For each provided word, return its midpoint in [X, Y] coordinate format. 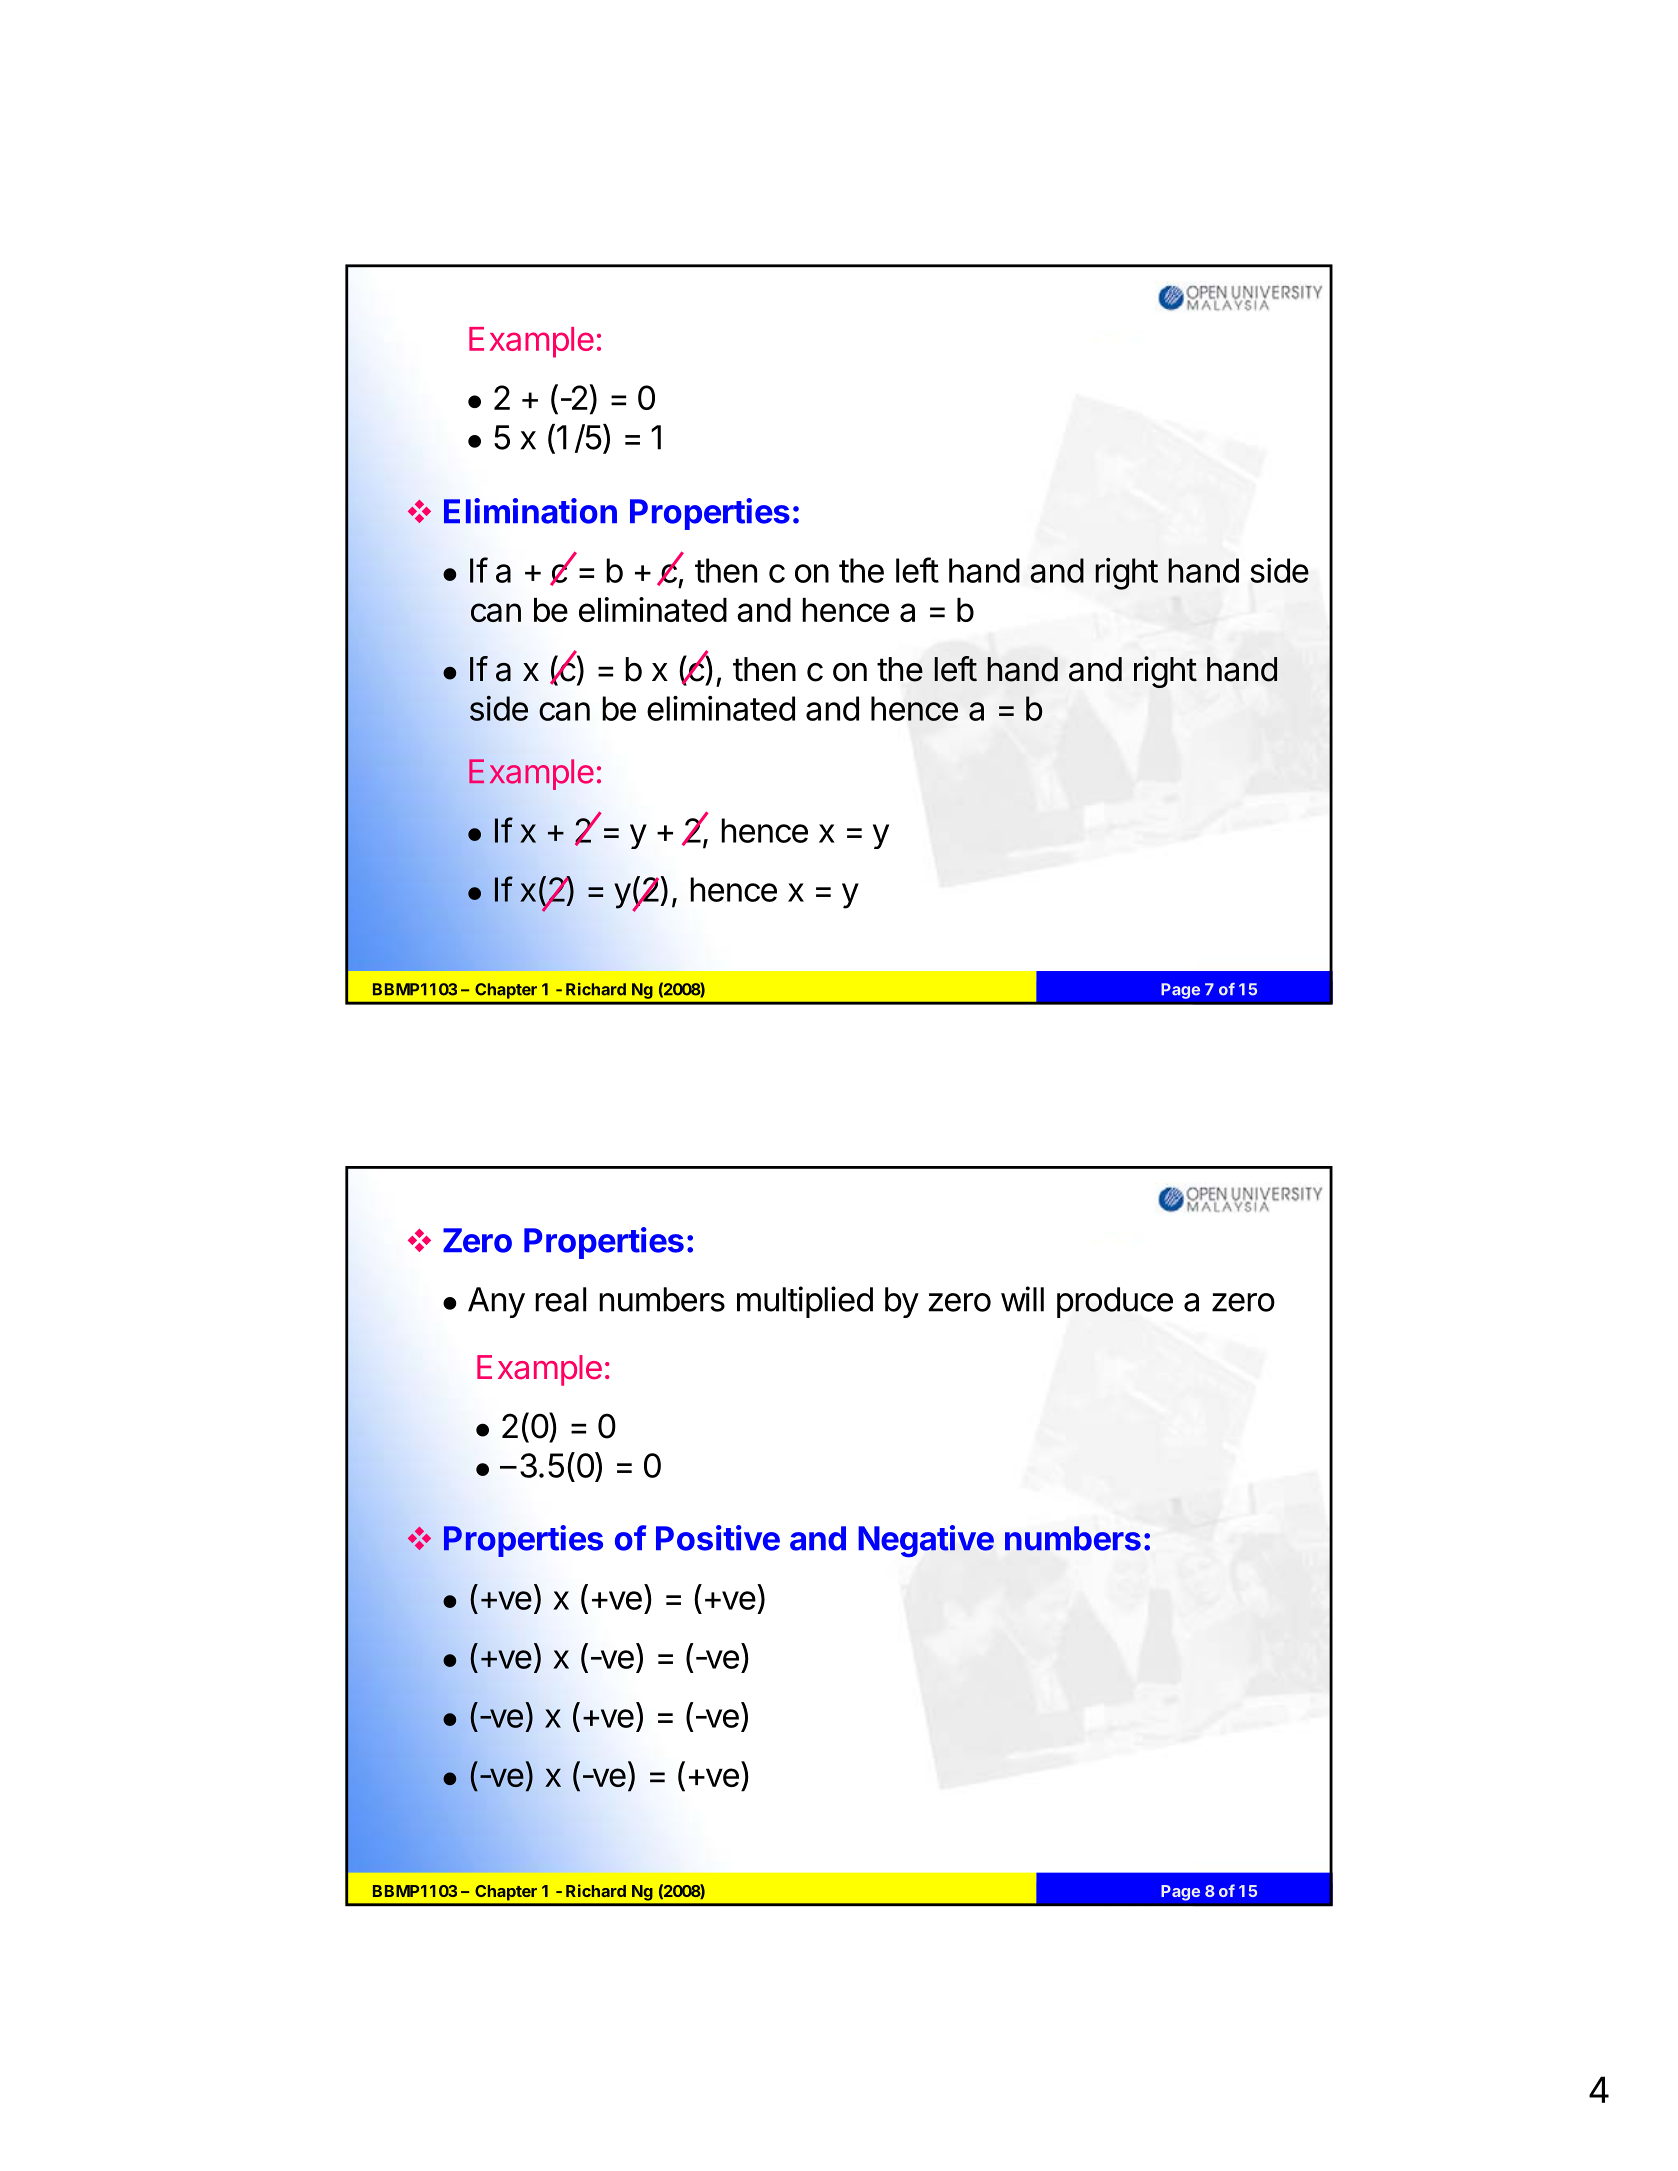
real [560, 1299]
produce [1115, 1302]
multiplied [805, 1302]
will [1022, 1299]
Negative [926, 1541]
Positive [718, 1538]
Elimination [530, 511]
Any [496, 1302]
